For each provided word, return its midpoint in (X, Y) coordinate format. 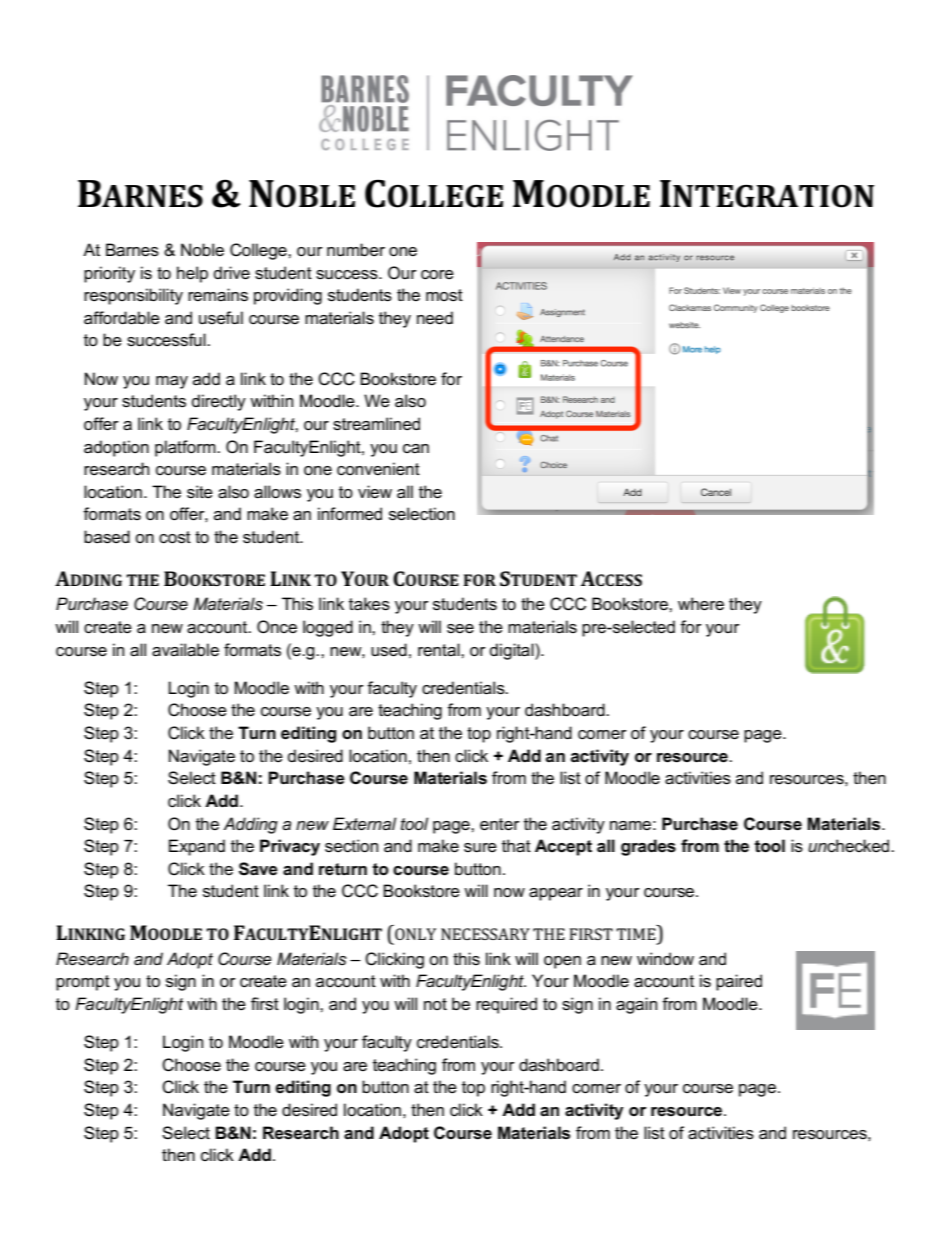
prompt (83, 983)
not (435, 1004)
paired (739, 982)
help (192, 274)
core (437, 275)
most (444, 295)
